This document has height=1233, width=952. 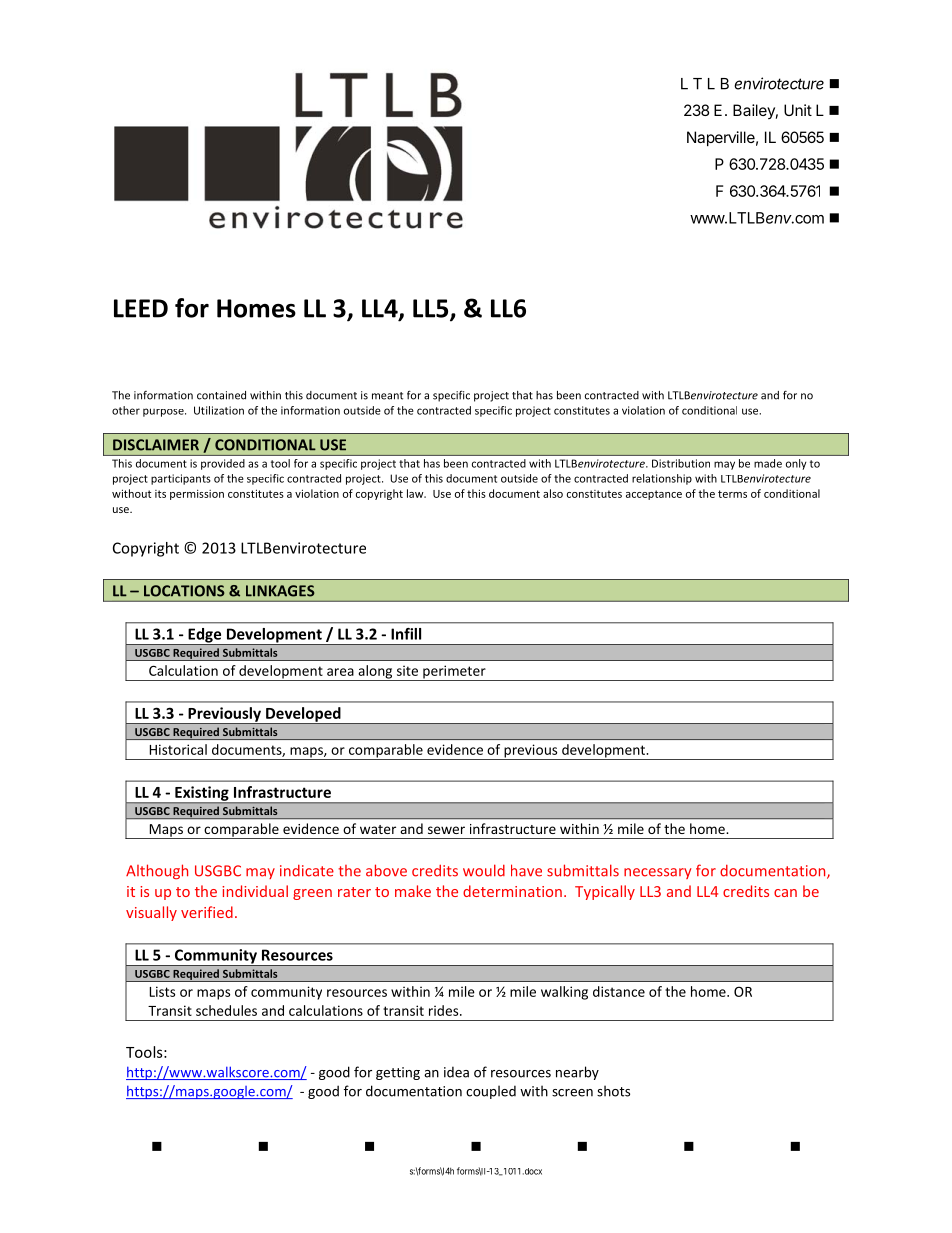 I want to click on Infill, so click(x=406, y=634).
